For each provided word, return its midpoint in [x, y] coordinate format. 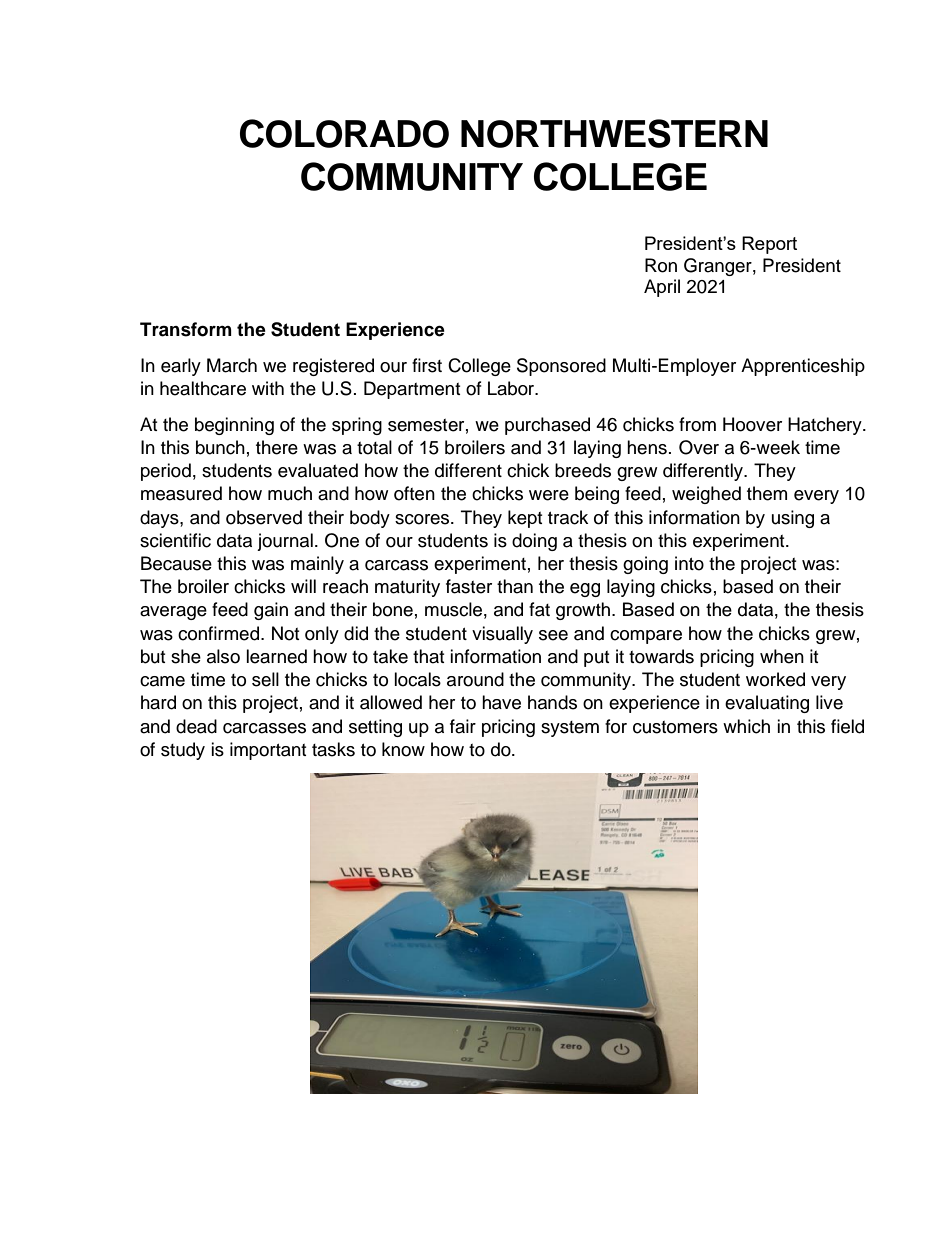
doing [534, 542]
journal [285, 542]
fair [463, 726]
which [746, 726]
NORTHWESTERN [614, 133]
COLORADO [344, 133]
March [232, 365]
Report [769, 245]
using [793, 519]
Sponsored [561, 367]
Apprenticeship [803, 367]
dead [196, 726]
